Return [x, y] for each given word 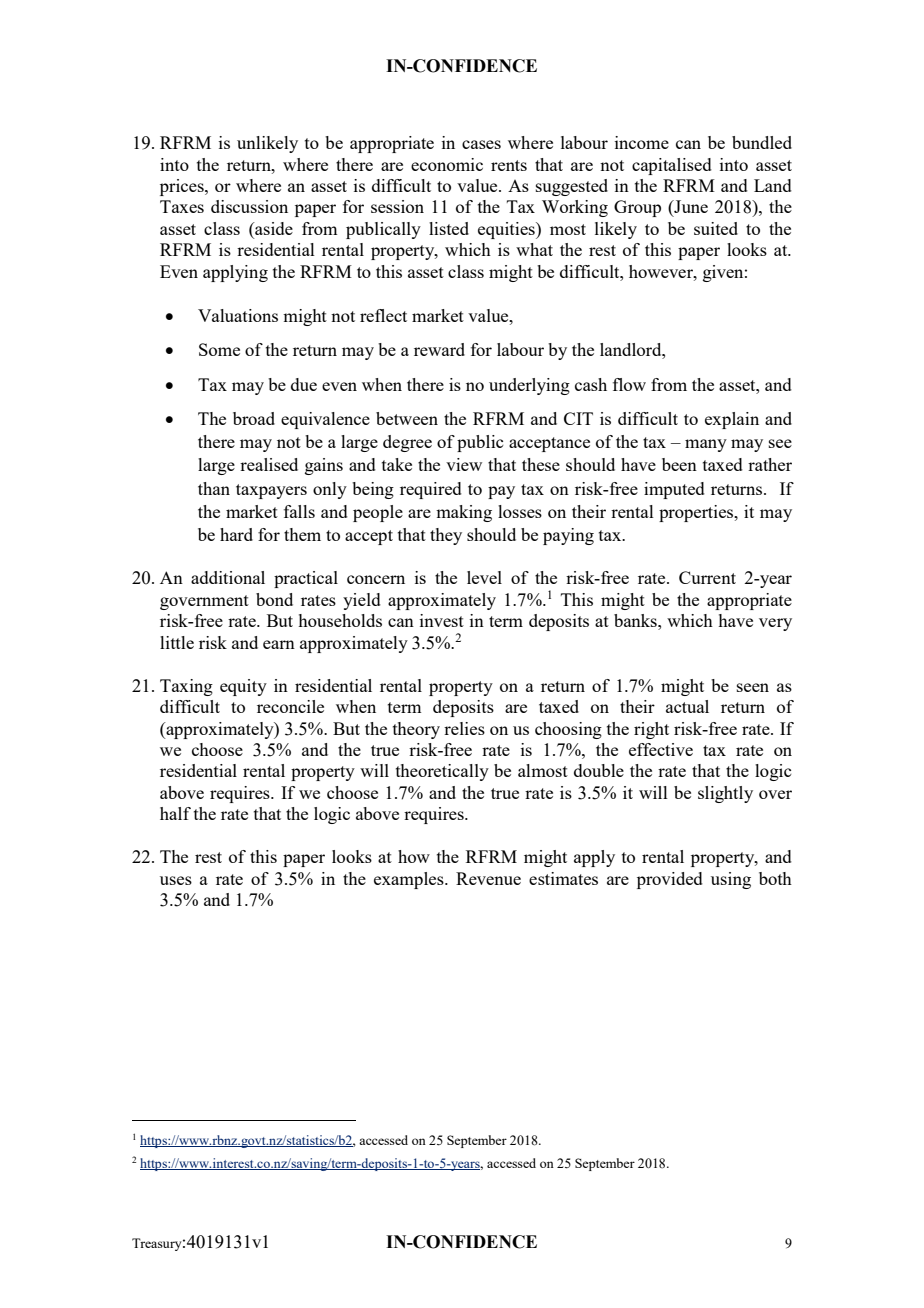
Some [219, 349]
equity [243, 687]
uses [176, 880]
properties [697, 513]
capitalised [672, 166]
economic [447, 164]
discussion [249, 206]
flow [629, 384]
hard [236, 534]
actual [687, 706]
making [464, 513]
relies [464, 728]
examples [410, 880]
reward [439, 349]
